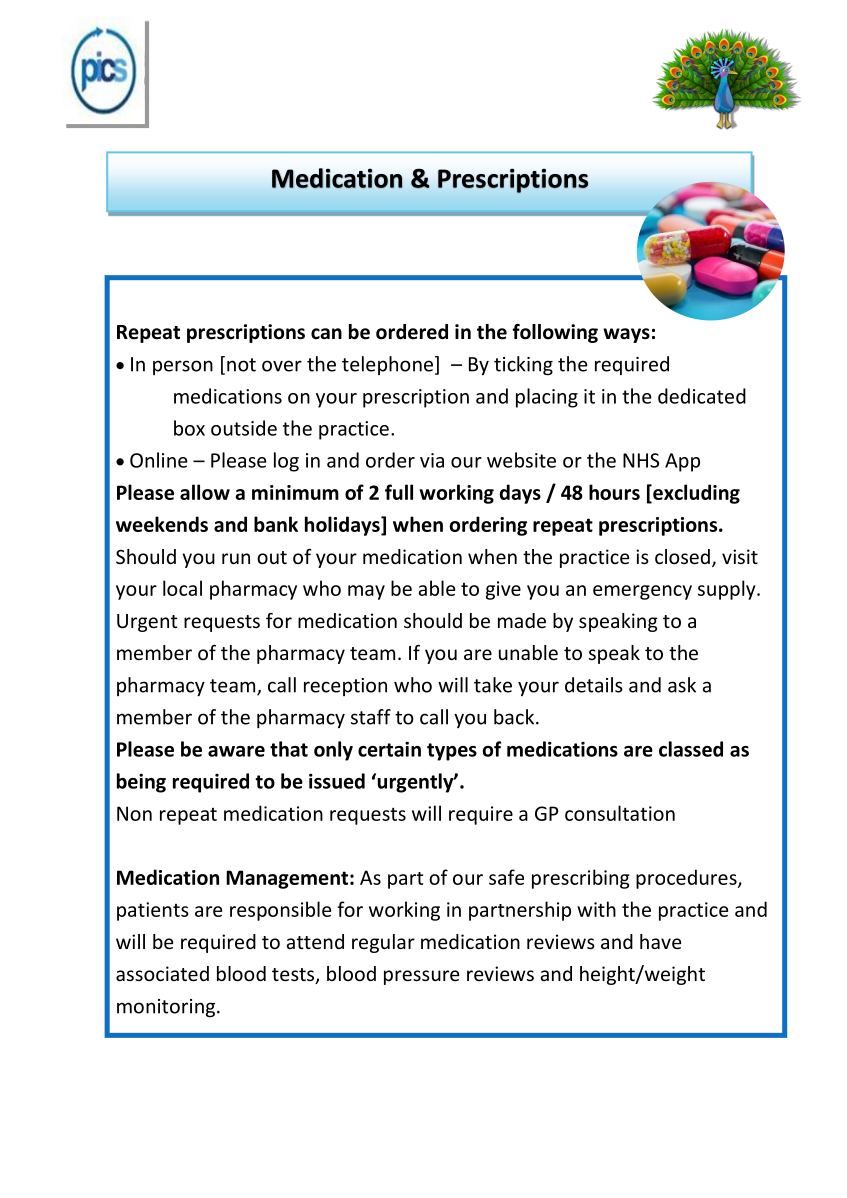 This image has height=1198, width=847. Describe the element at coordinates (626, 335) in the image. I see `ways` at that location.
